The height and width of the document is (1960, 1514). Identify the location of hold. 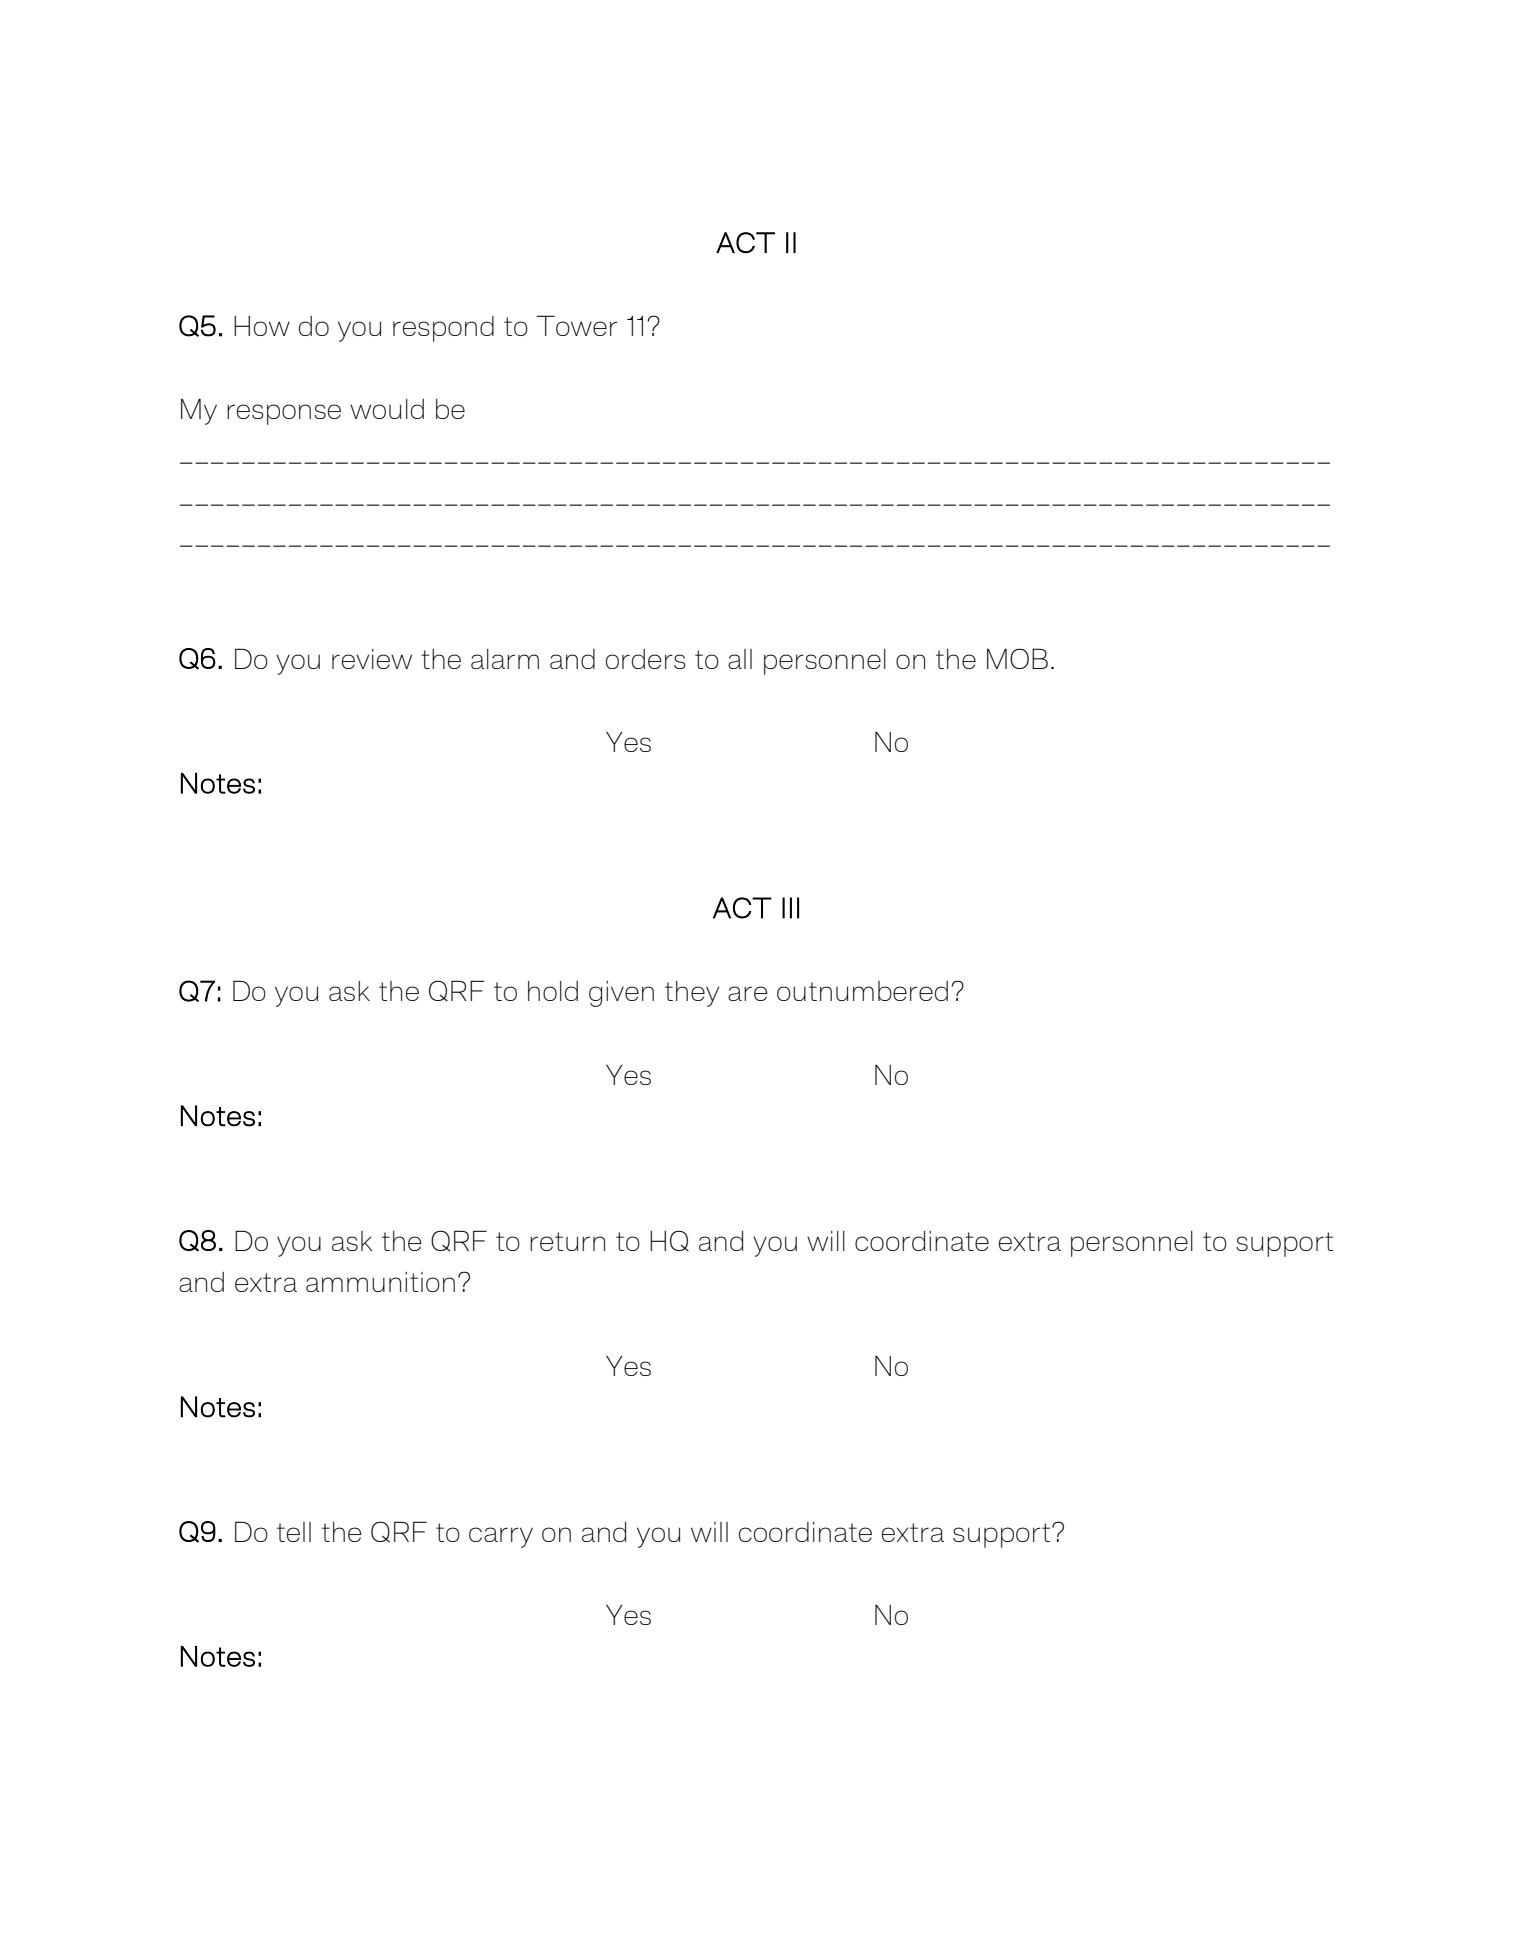
(553, 991).
